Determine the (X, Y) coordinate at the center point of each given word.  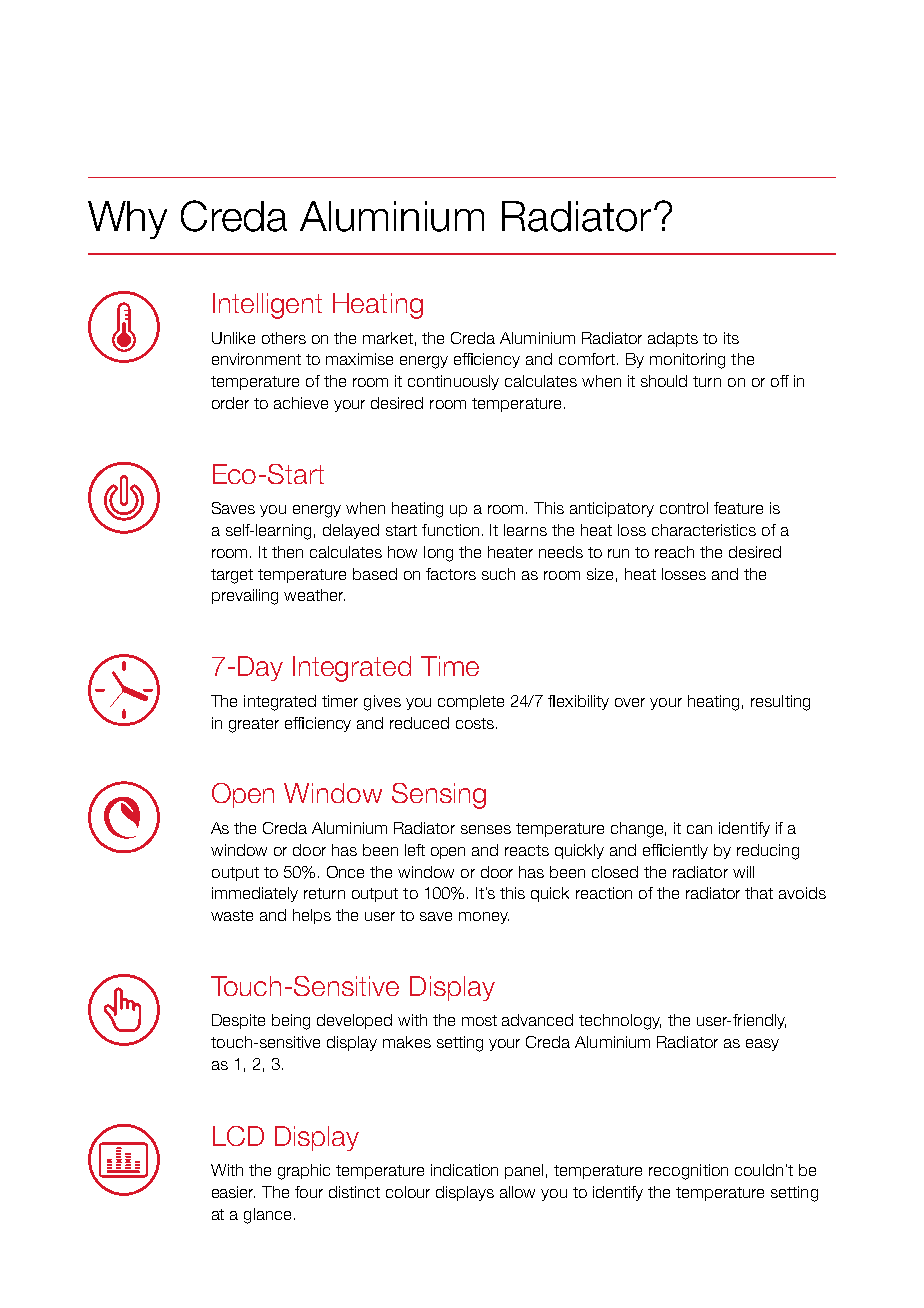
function (450, 530)
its (731, 338)
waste (232, 915)
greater (254, 725)
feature (738, 508)
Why (127, 220)
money (484, 918)
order (230, 403)
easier (233, 1192)
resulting (780, 703)
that (759, 893)
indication (464, 1170)
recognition (688, 1172)
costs (476, 723)
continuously (453, 382)
